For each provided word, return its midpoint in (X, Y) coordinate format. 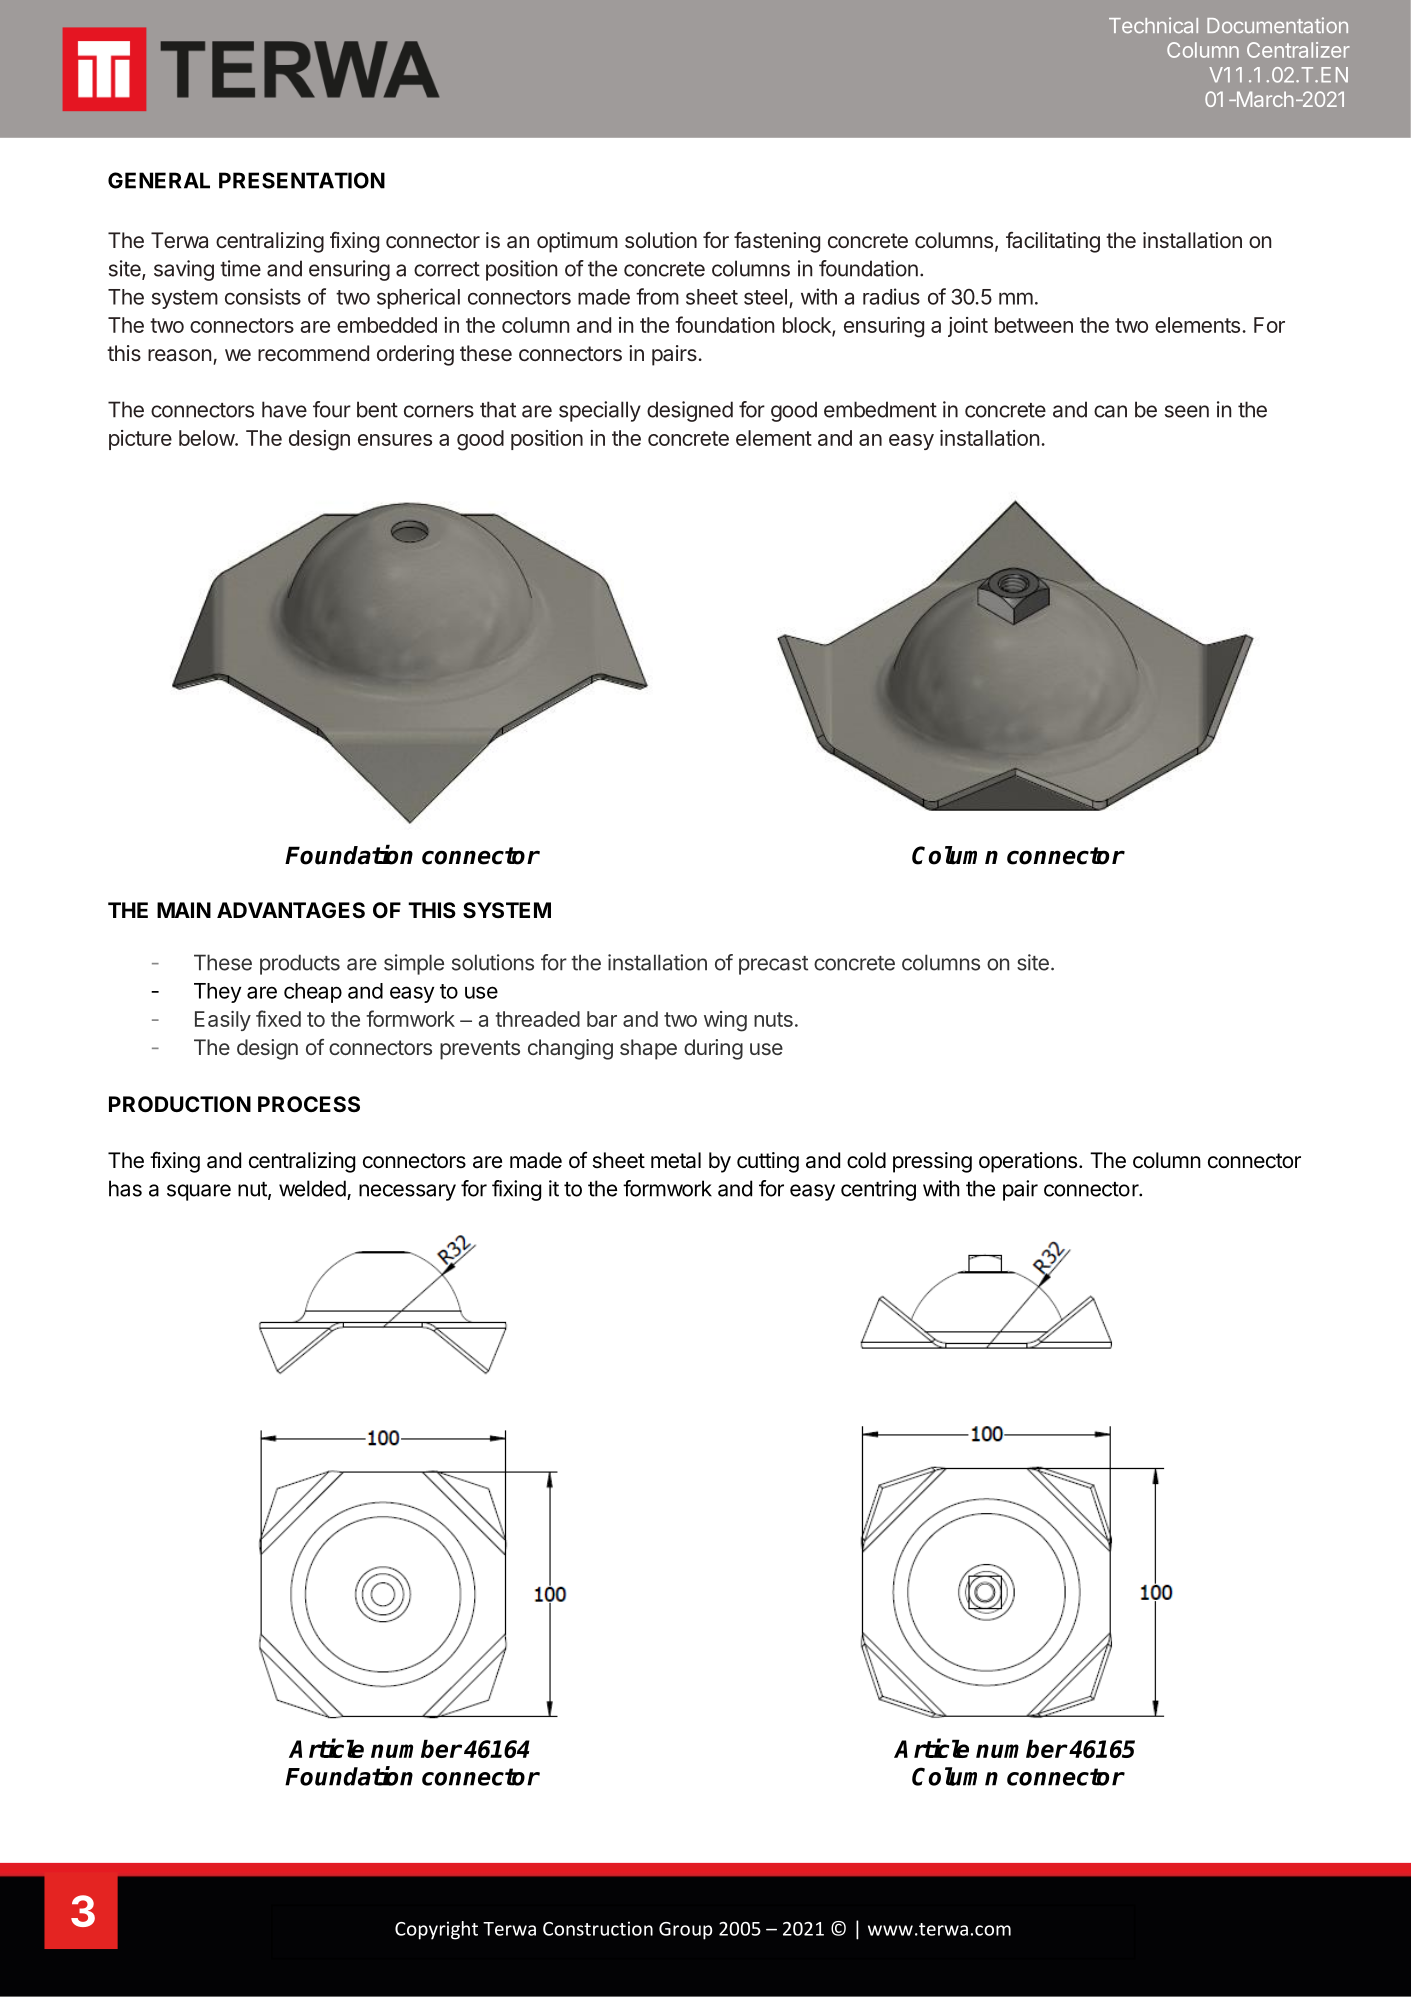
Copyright (436, 1930)
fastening (777, 242)
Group (686, 1931)
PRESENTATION (302, 180)
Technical (1153, 25)
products (300, 964)
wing (725, 1021)
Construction (598, 1928)
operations (1028, 1162)
